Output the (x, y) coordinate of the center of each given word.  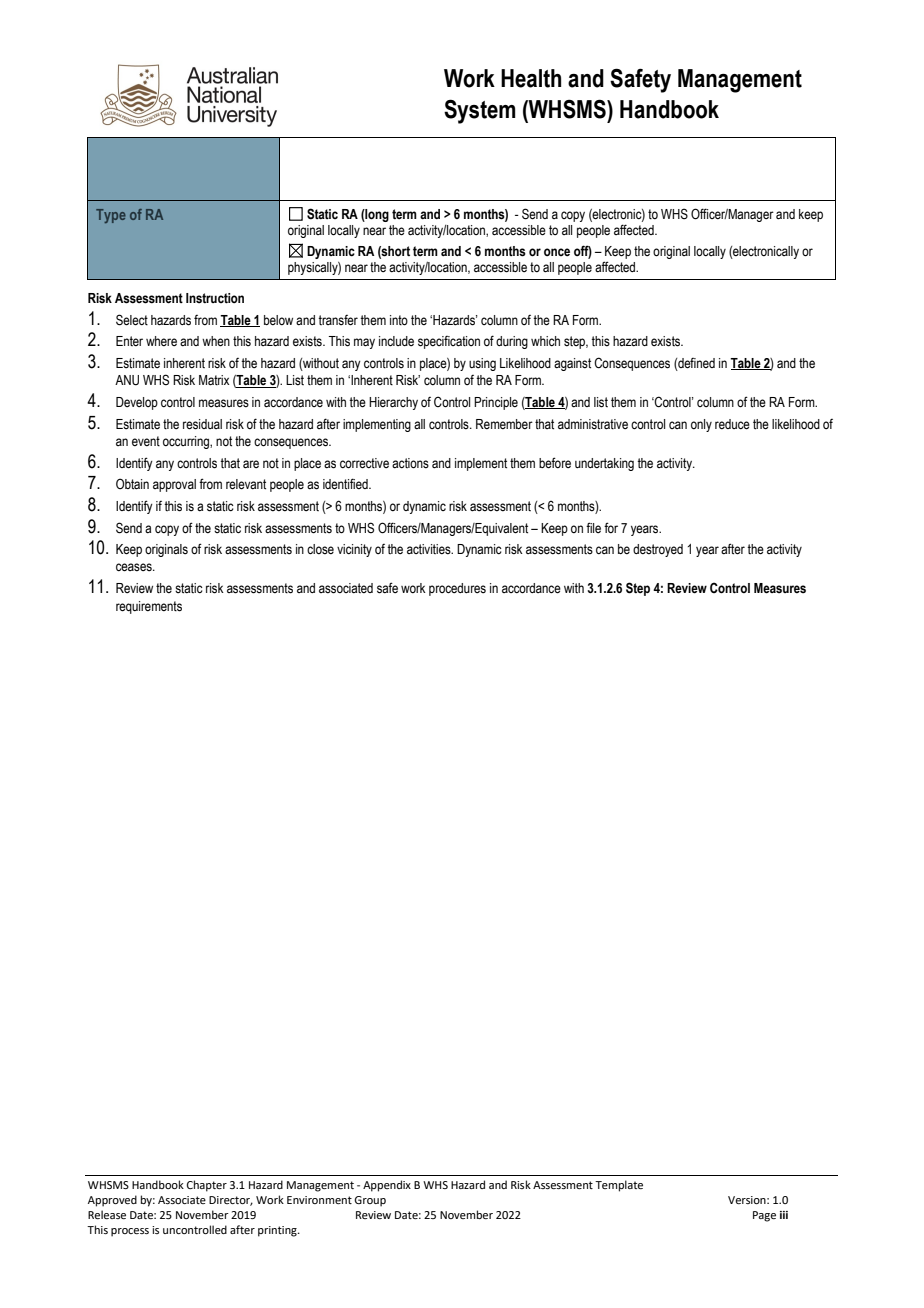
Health (531, 78)
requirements (149, 607)
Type (111, 216)
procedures (457, 589)
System (480, 111)
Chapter (207, 1186)
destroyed (658, 550)
